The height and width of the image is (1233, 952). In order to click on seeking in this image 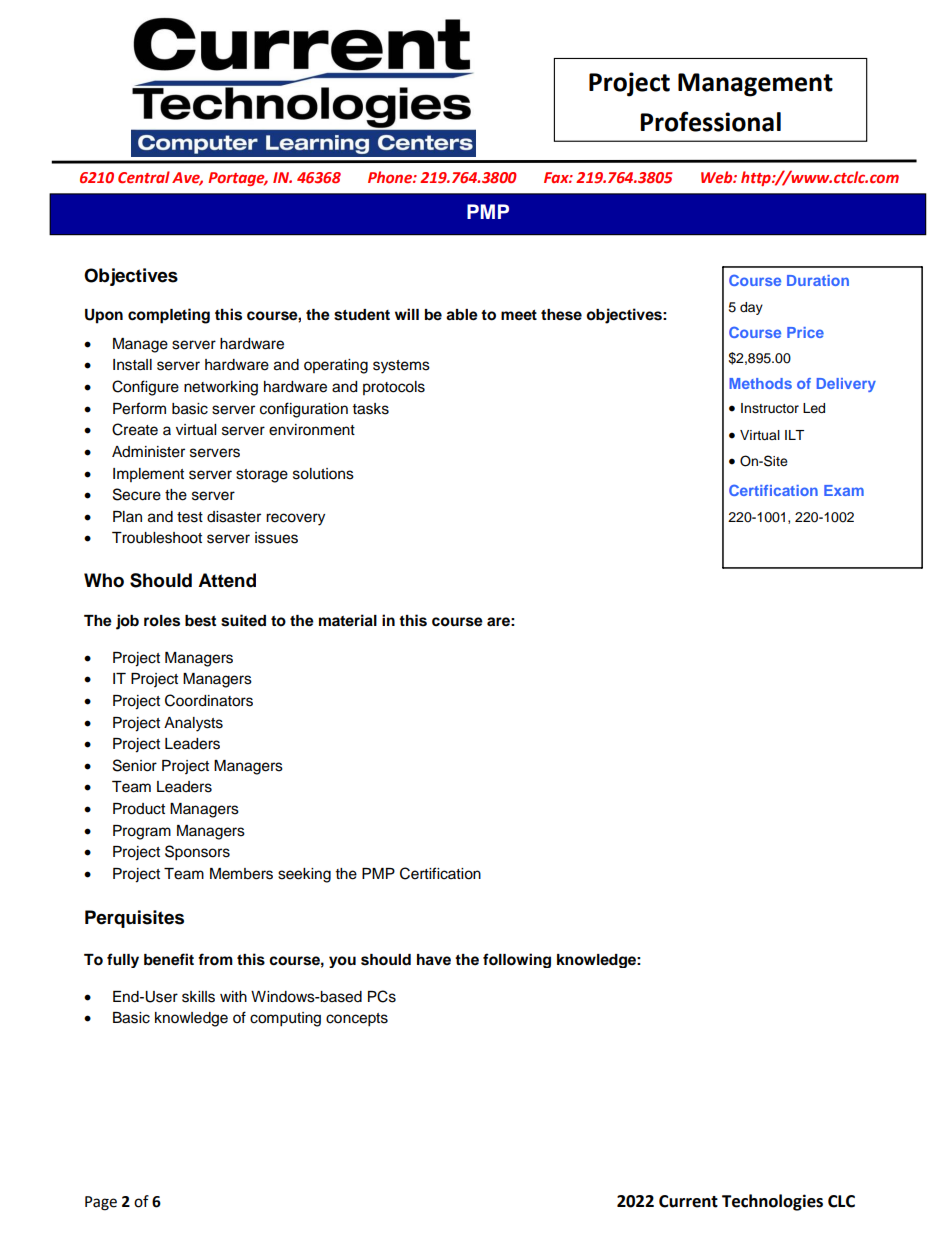, I will do `click(304, 875)`.
